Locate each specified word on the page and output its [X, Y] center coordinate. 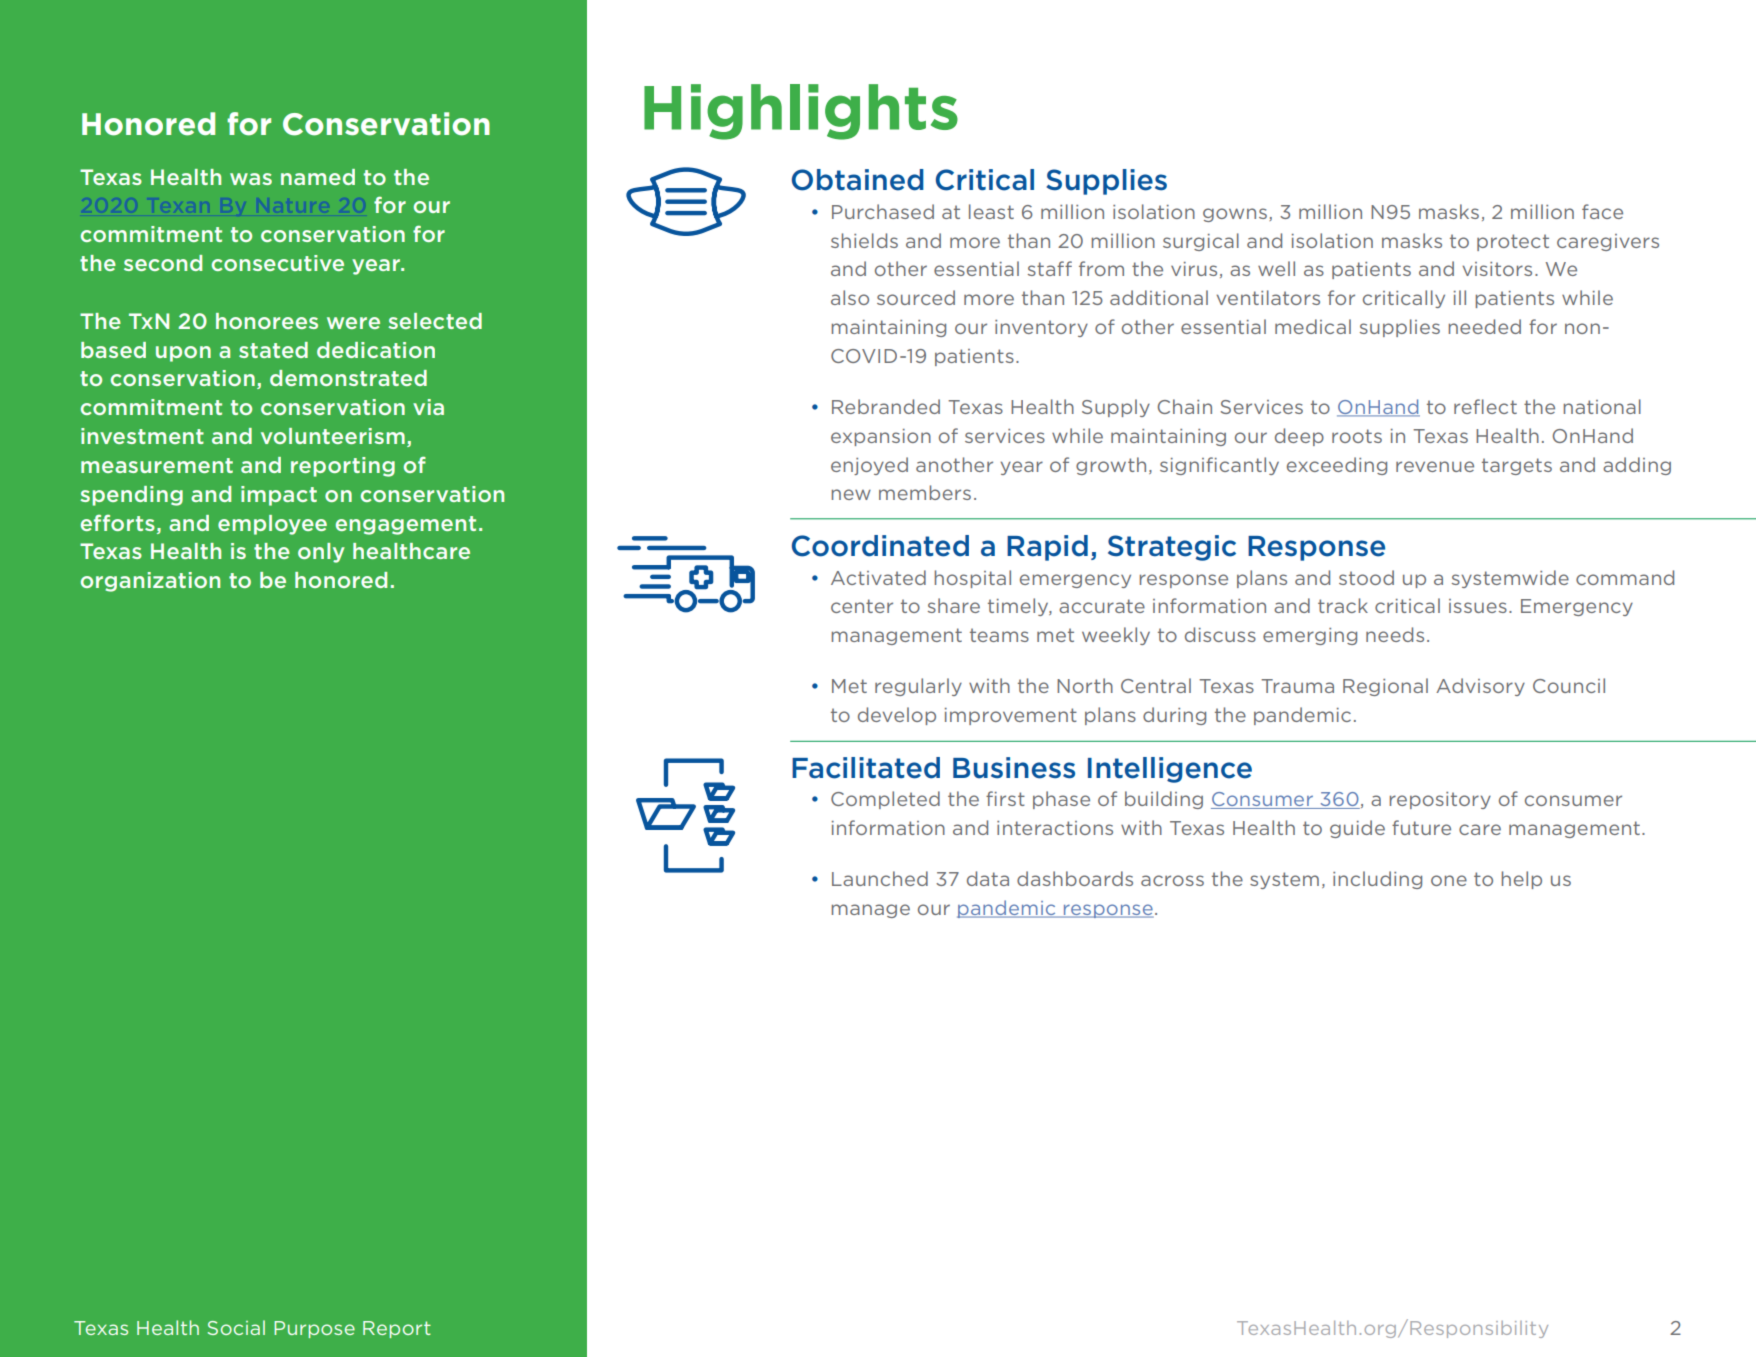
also [850, 297]
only [321, 553]
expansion [881, 437]
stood [1366, 577]
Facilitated [866, 768]
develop [897, 716]
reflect [1485, 406]
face [1602, 211]
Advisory [1480, 687]
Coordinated [880, 546]
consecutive [278, 263]
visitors [1497, 269]
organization [150, 582]
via [428, 407]
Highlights [801, 112]
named [318, 177]
